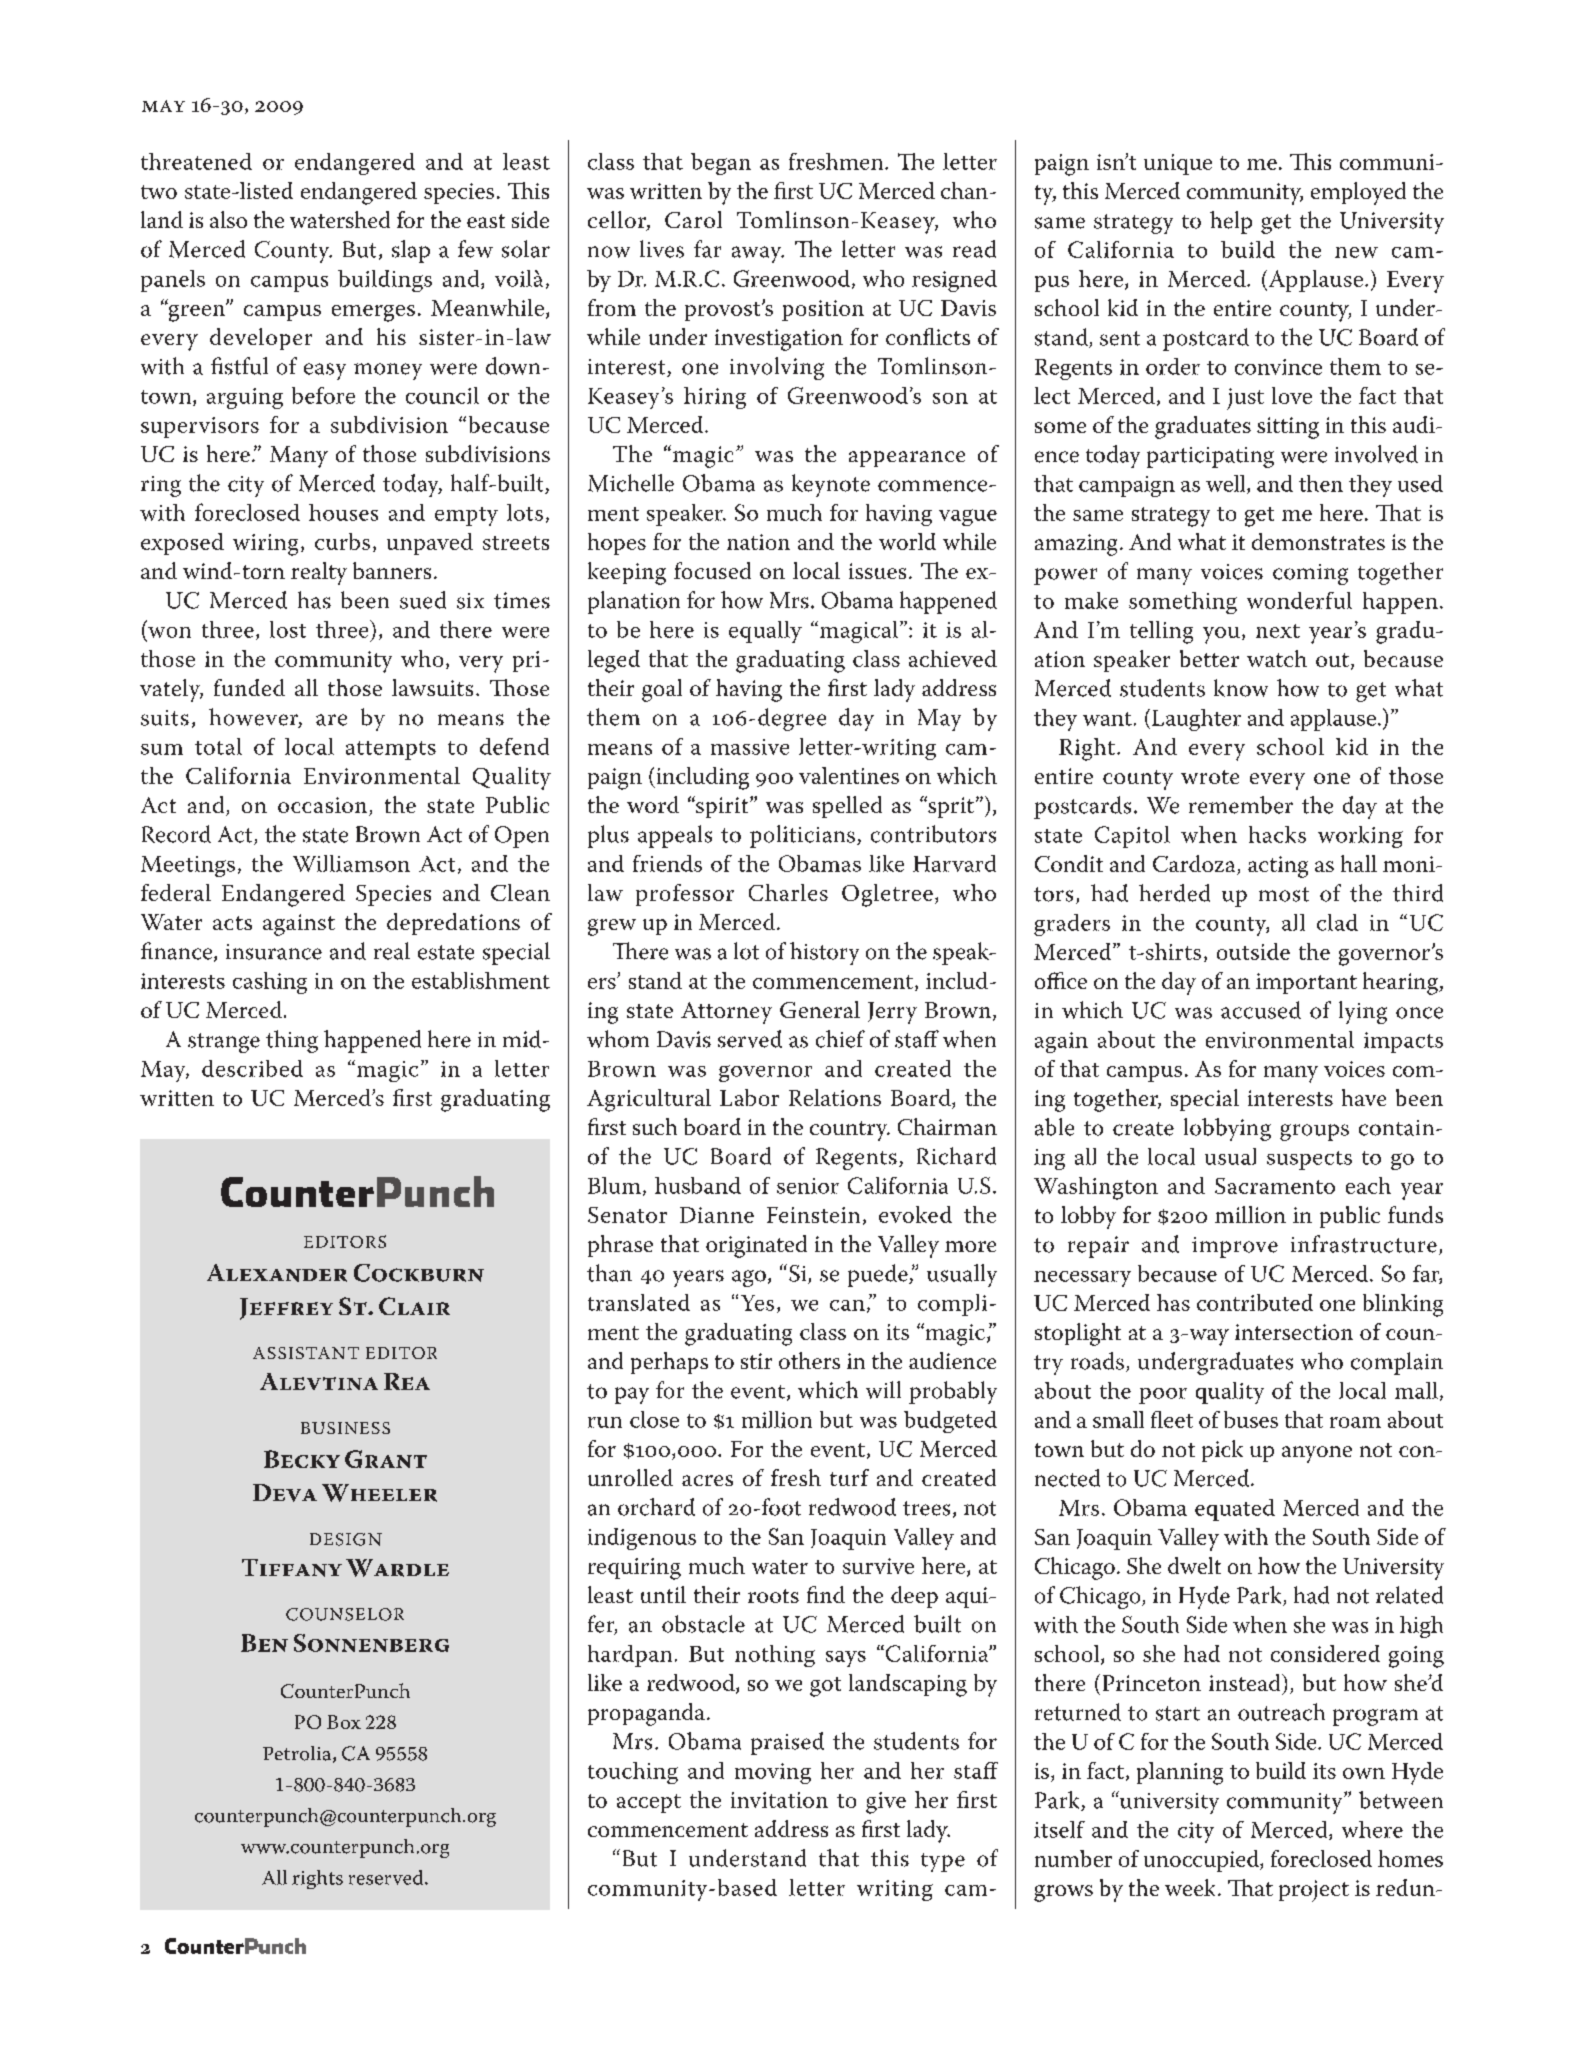 The image size is (1584, 2050). What do you see at coordinates (228, 219) in the page?
I see `also` at bounding box center [228, 219].
